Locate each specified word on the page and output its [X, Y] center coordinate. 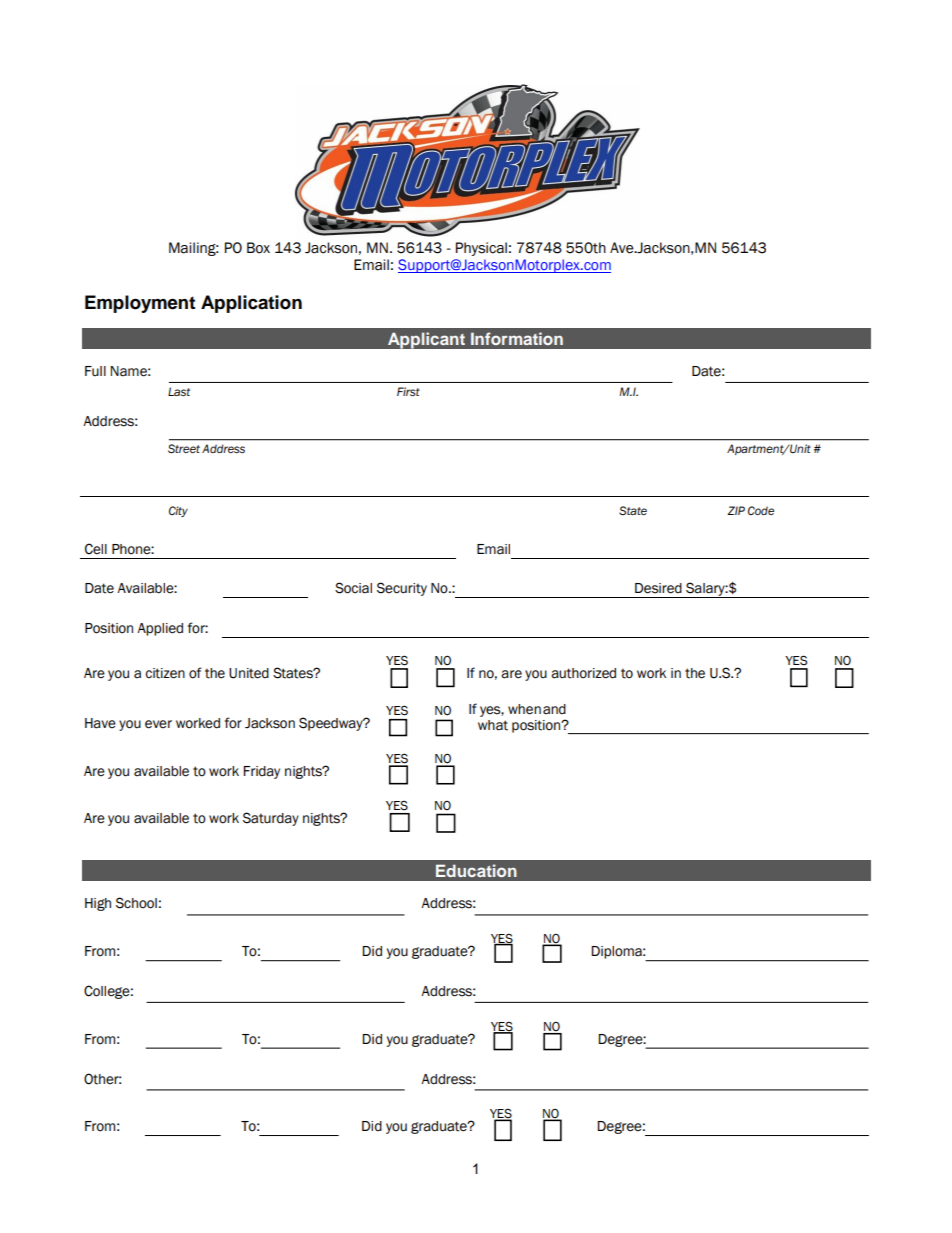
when [524, 709]
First [408, 391]
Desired [658, 588]
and [554, 709]
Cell [96, 549]
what [493, 725]
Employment [140, 304]
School [136, 903]
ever [158, 724]
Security [402, 589]
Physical [481, 249]
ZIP [736, 510]
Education [476, 870]
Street [184, 449]
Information [517, 338]
